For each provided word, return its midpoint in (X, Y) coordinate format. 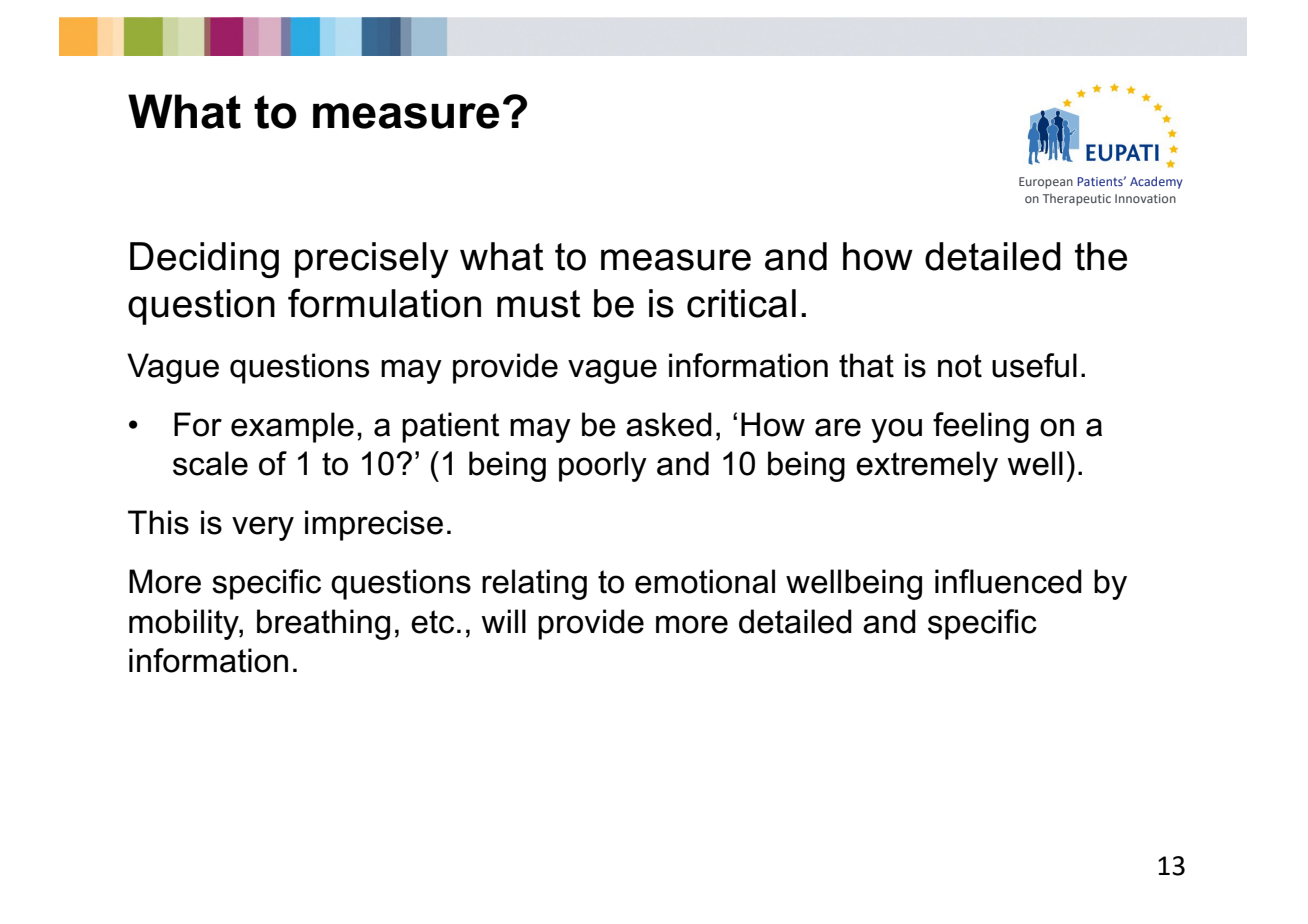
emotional (705, 581)
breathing (323, 624)
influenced (1008, 581)
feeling (981, 427)
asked (669, 424)
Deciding (204, 260)
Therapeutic (1077, 200)
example (292, 427)
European (1046, 183)
